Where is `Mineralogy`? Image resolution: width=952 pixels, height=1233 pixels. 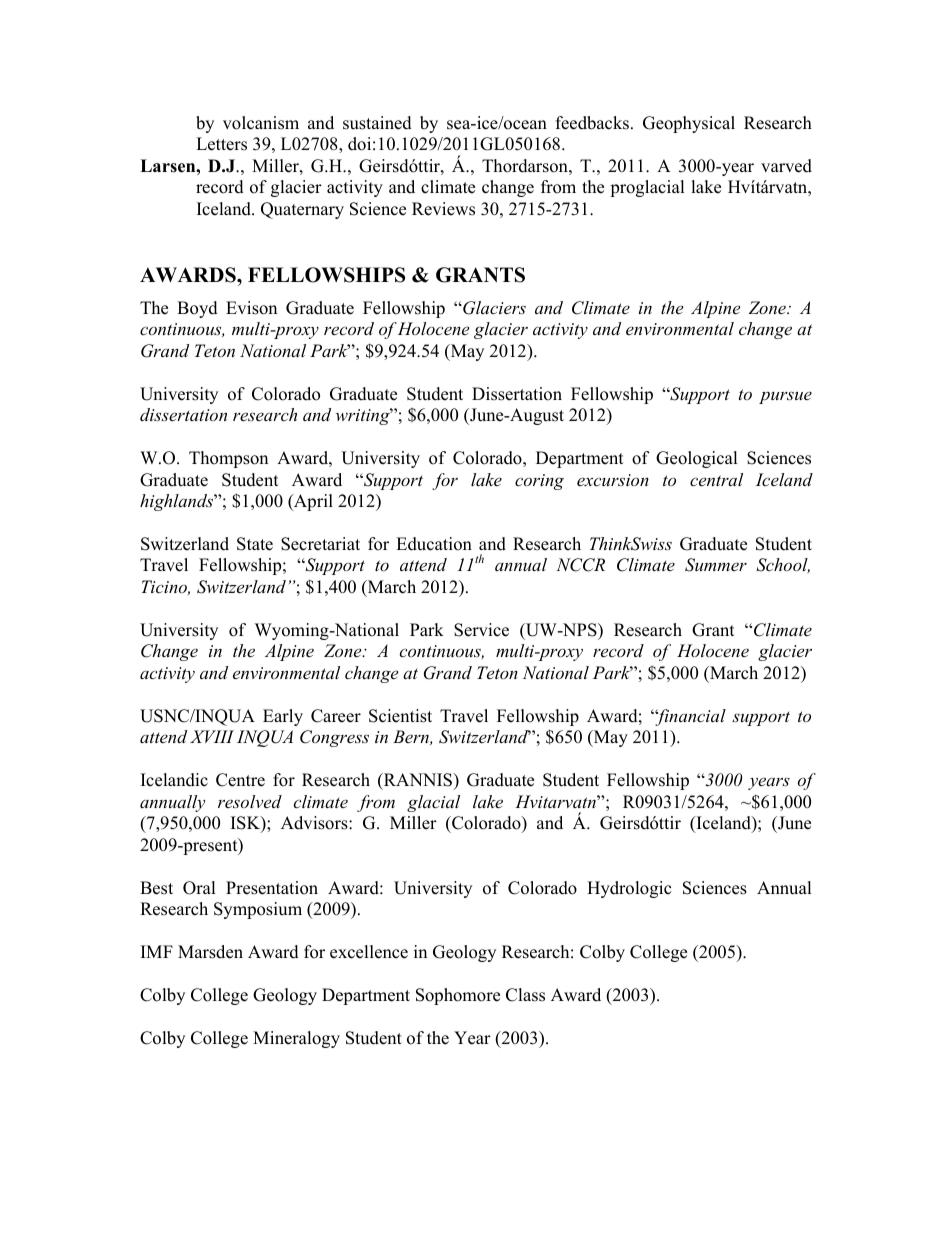 Mineralogy is located at coordinates (296, 1039).
